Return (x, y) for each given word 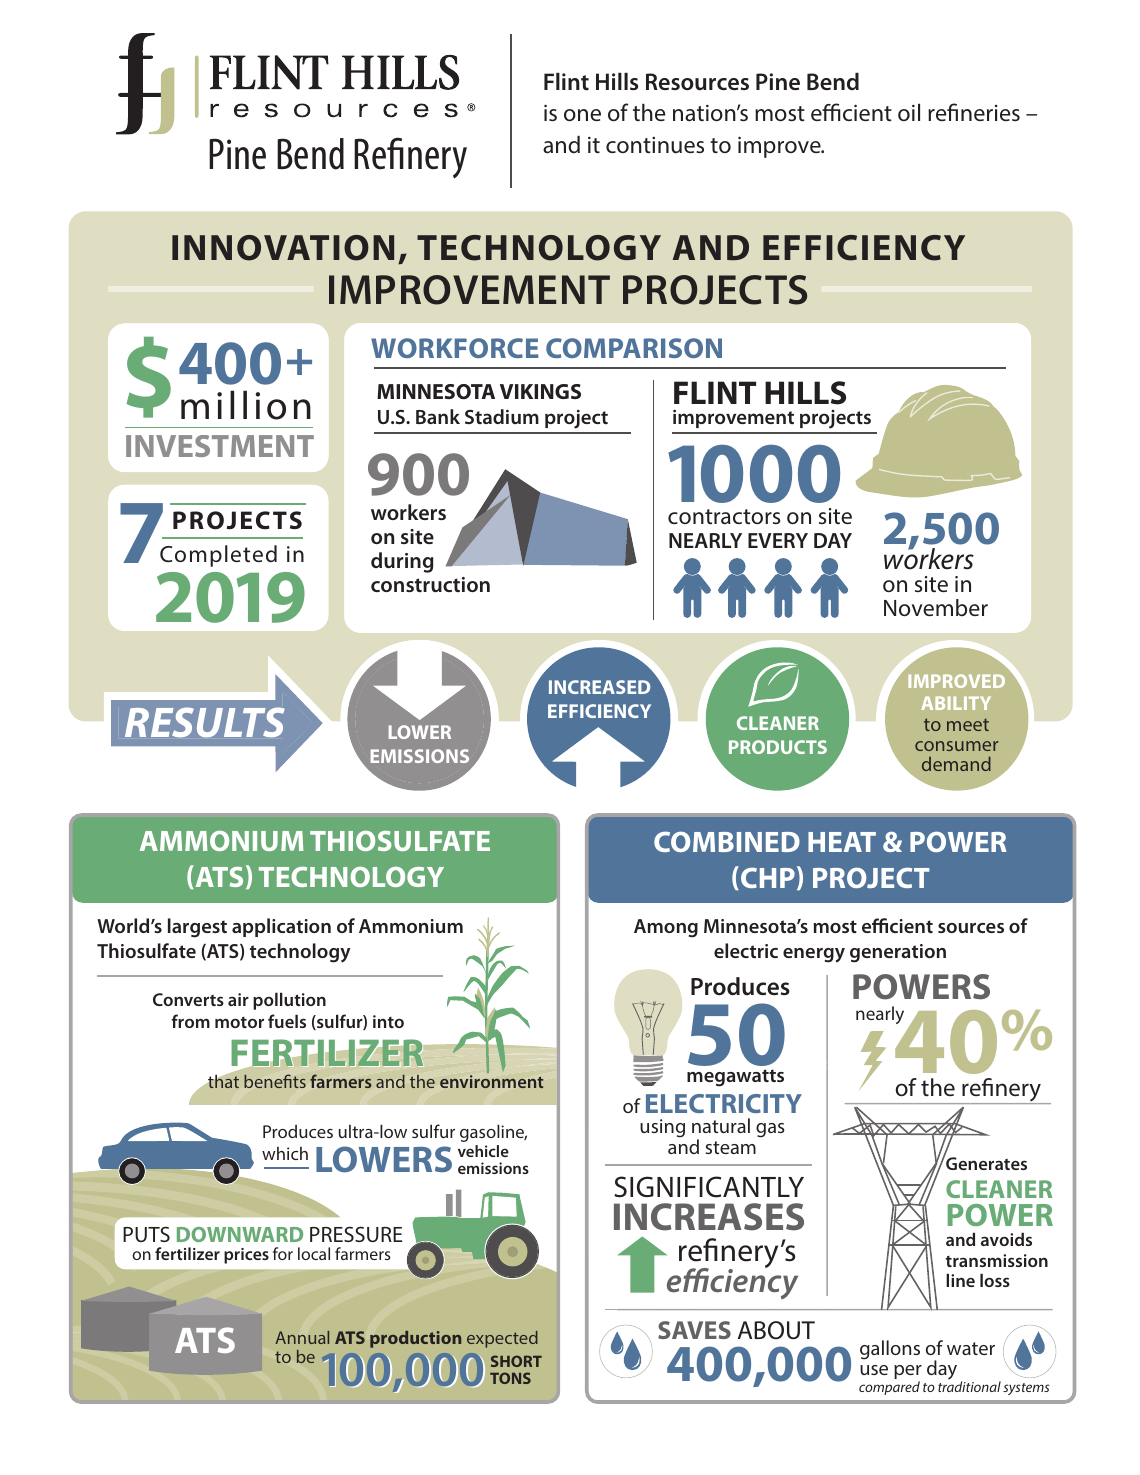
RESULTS (205, 722)
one (582, 115)
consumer (956, 746)
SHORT (516, 1361)
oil (909, 112)
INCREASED (599, 687)
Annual (302, 1337)
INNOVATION (283, 248)
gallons (890, 1350)
